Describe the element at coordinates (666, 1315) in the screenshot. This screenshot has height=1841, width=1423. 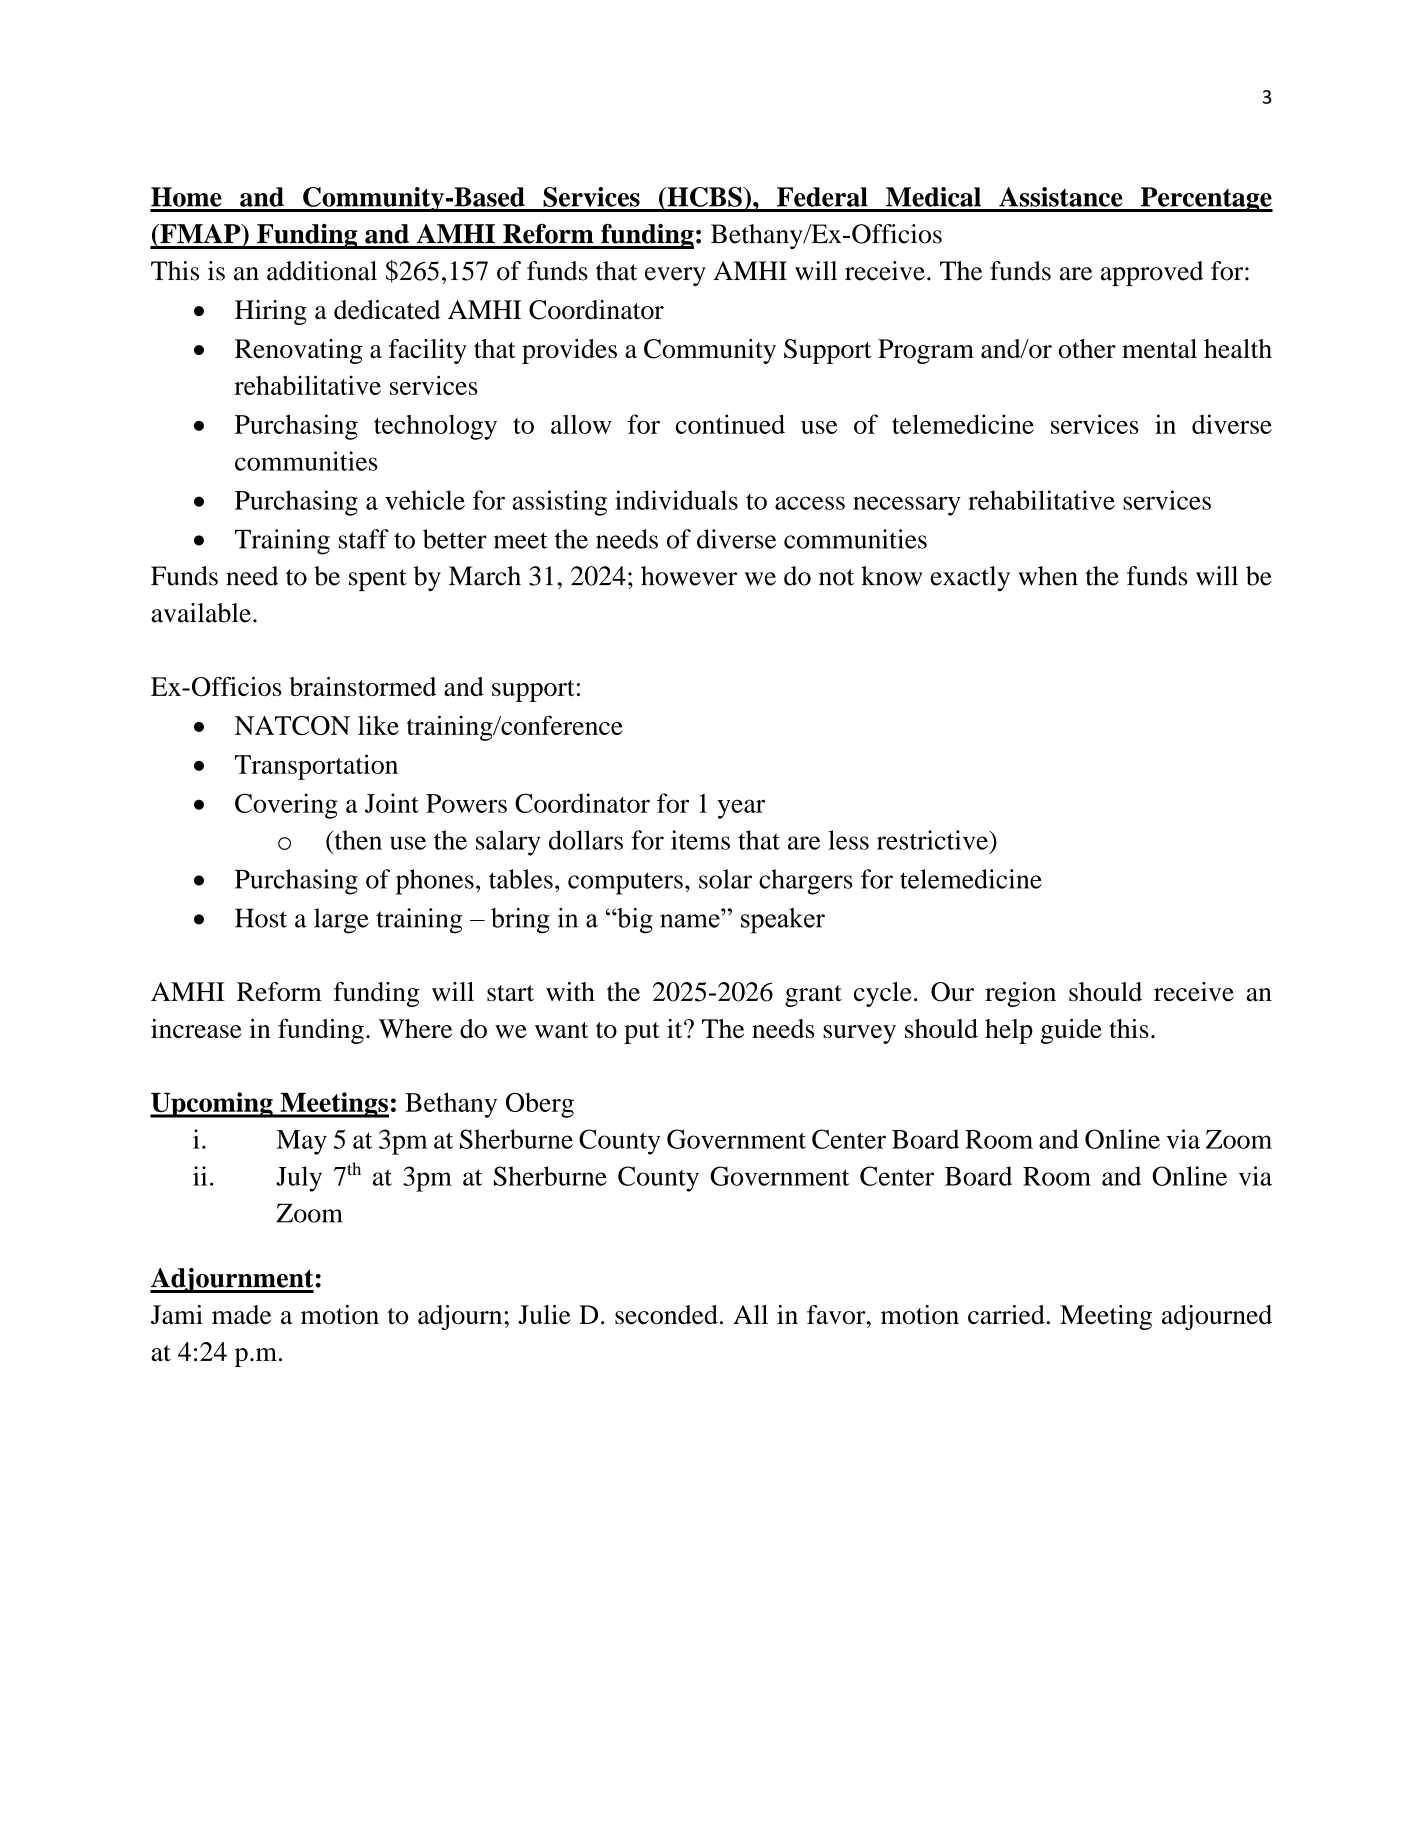
I see `seconded` at that location.
